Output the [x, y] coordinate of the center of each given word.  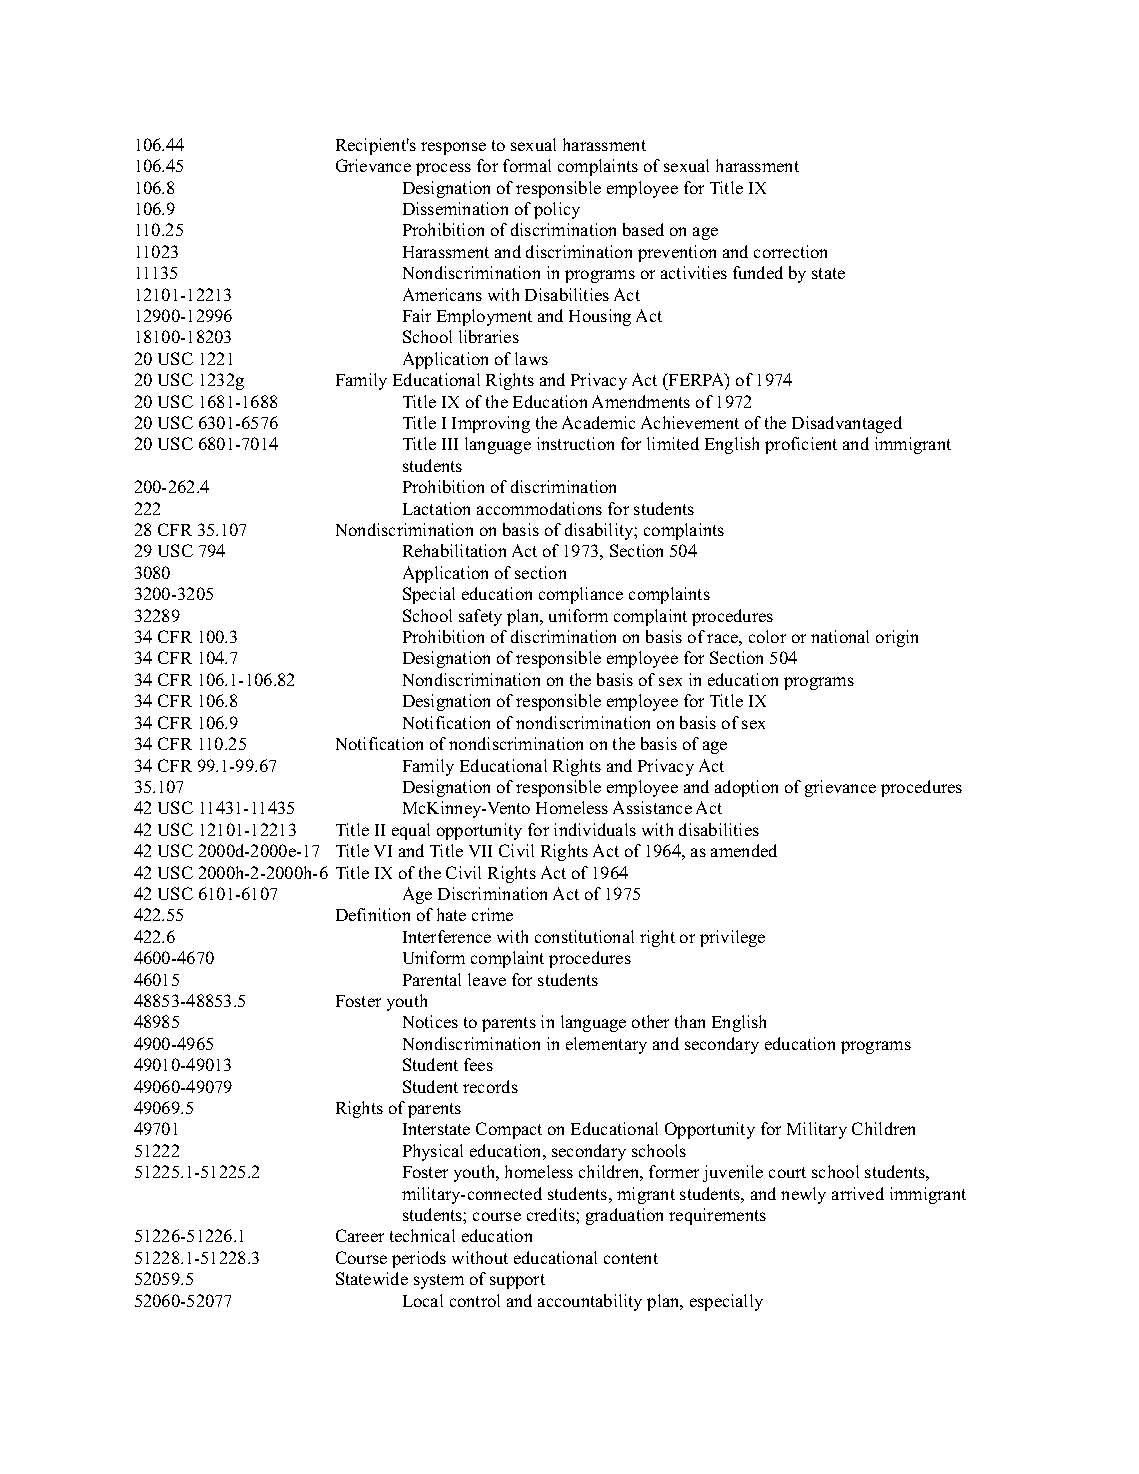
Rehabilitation [454, 550]
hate [451, 914]
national [840, 636]
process [443, 169]
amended [744, 850]
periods [419, 1259]
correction [790, 251]
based [643, 229]
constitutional [584, 936]
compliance [581, 595]
